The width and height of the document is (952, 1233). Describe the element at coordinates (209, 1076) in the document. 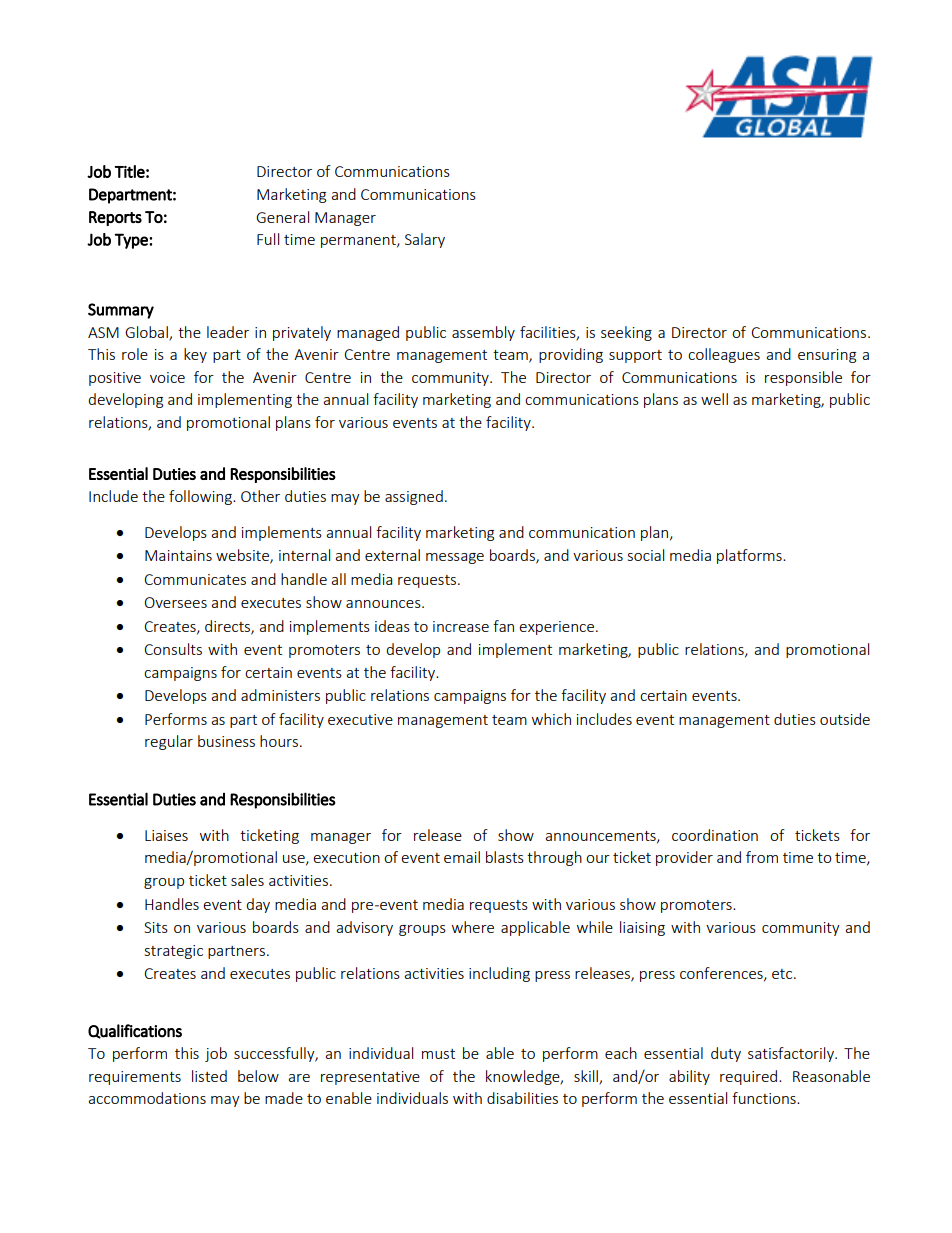

I see `listed` at that location.
